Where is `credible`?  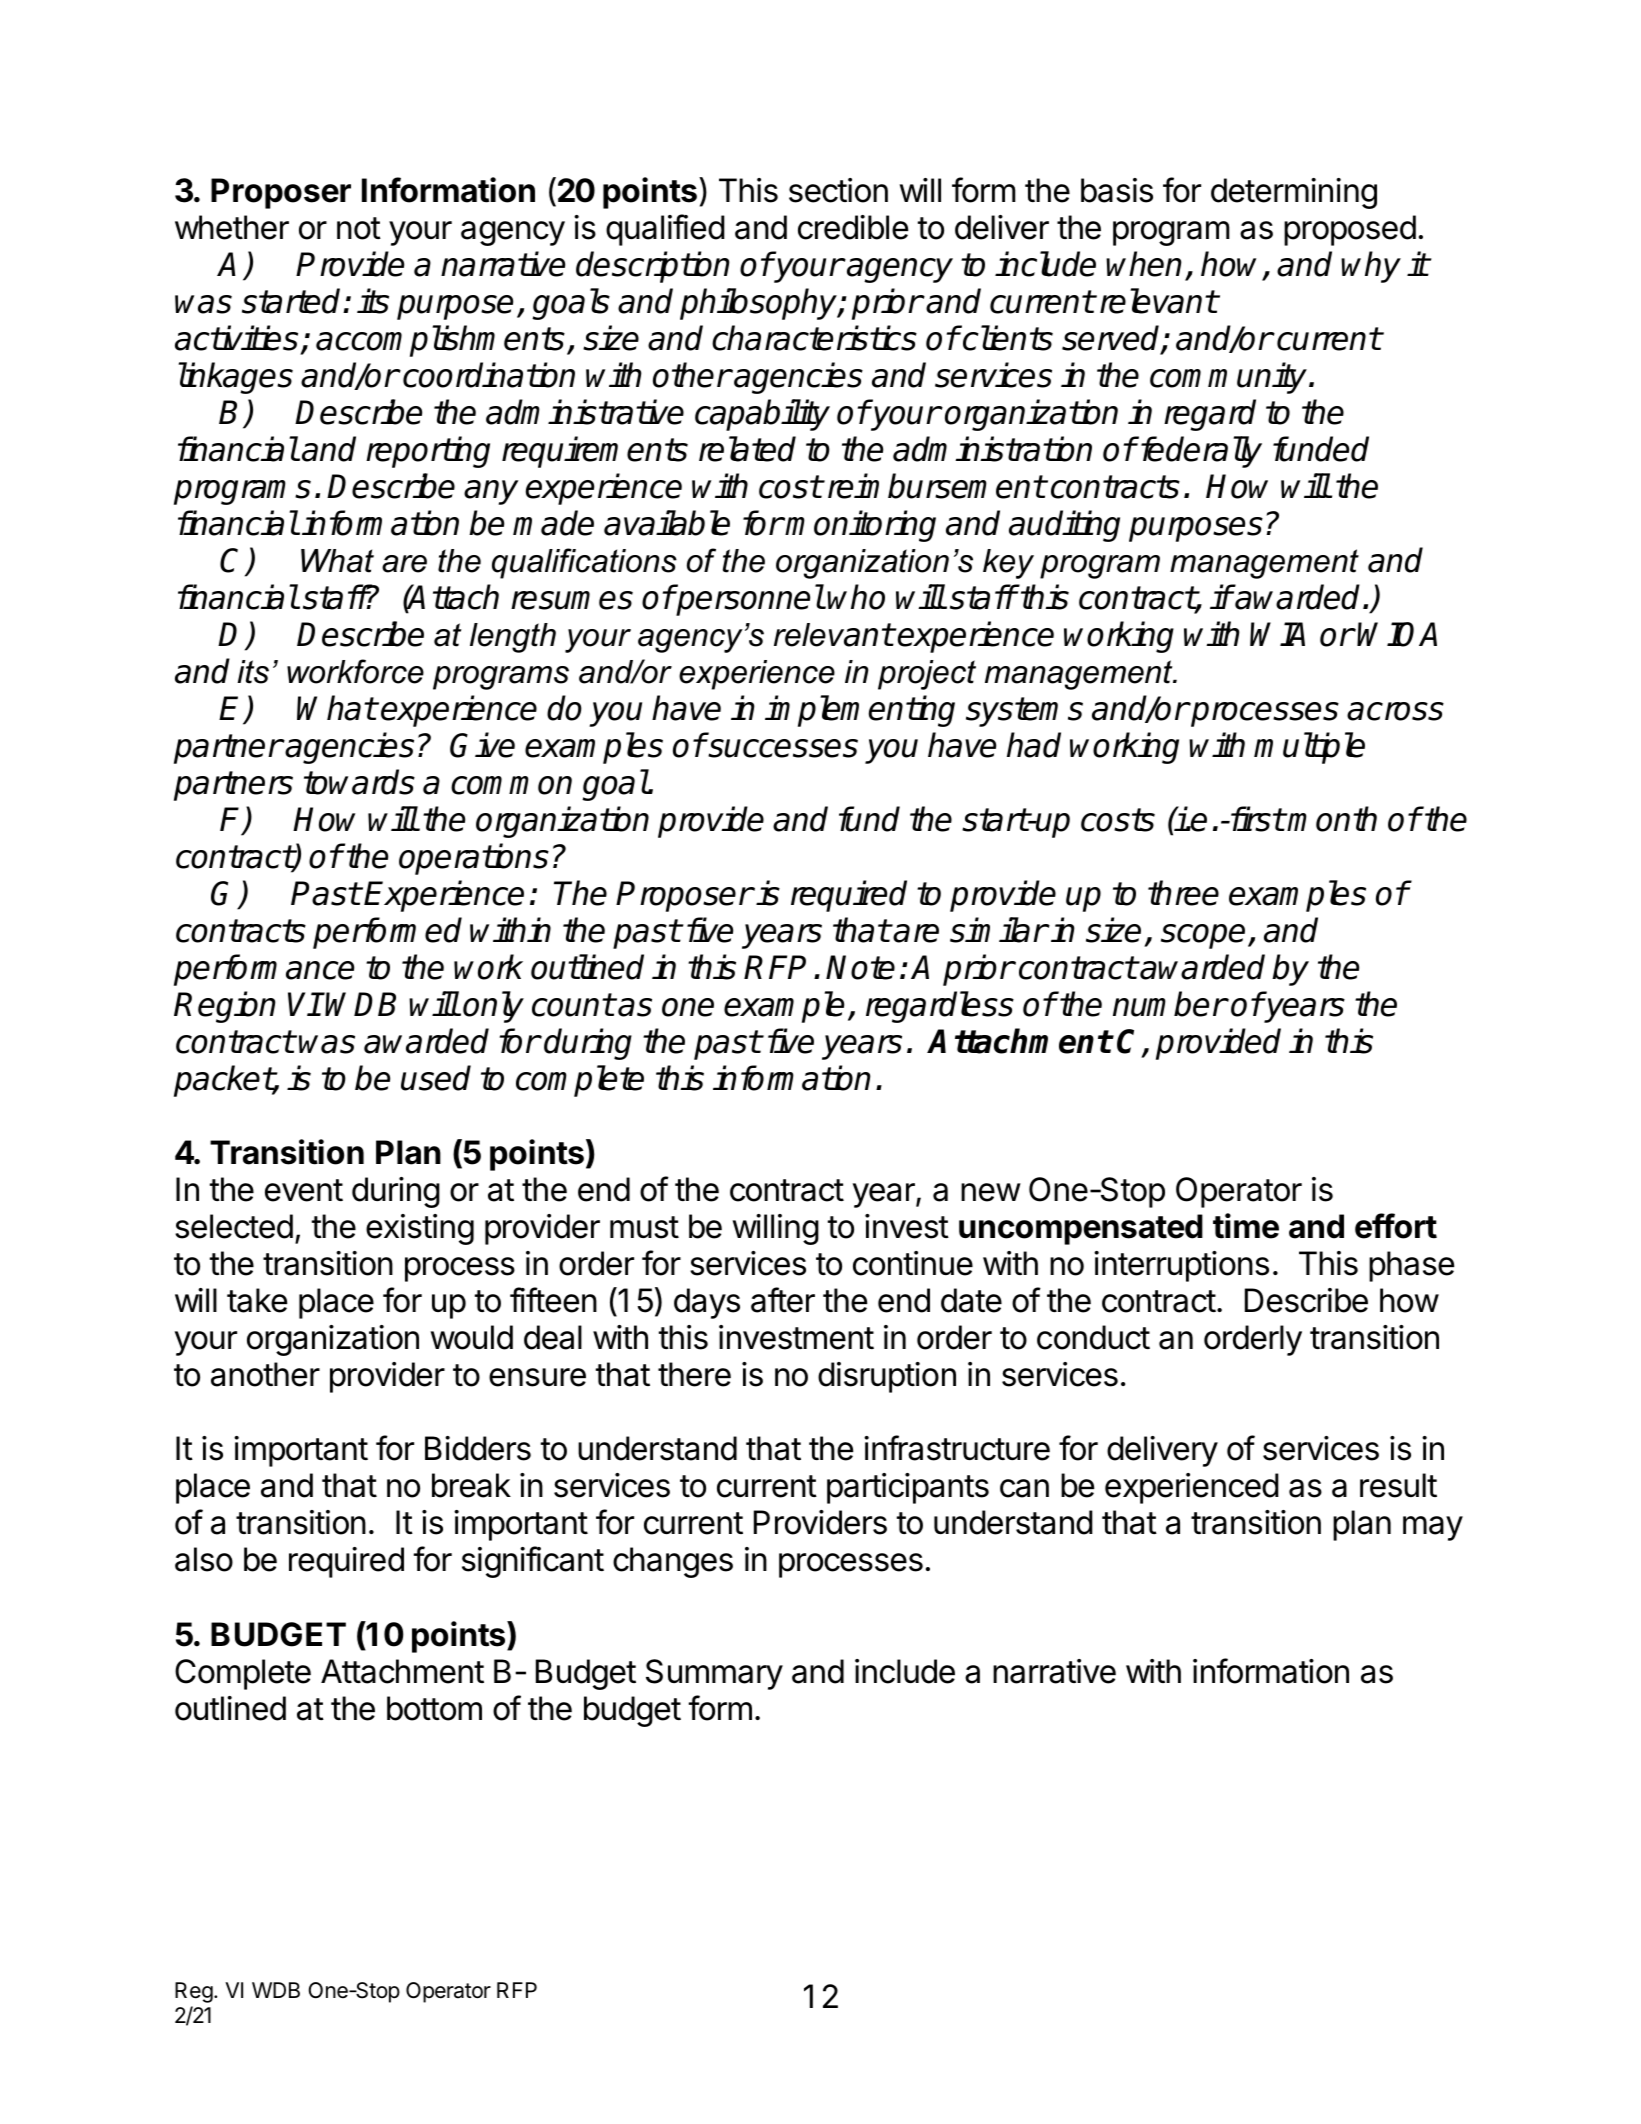
credible is located at coordinates (853, 227).
